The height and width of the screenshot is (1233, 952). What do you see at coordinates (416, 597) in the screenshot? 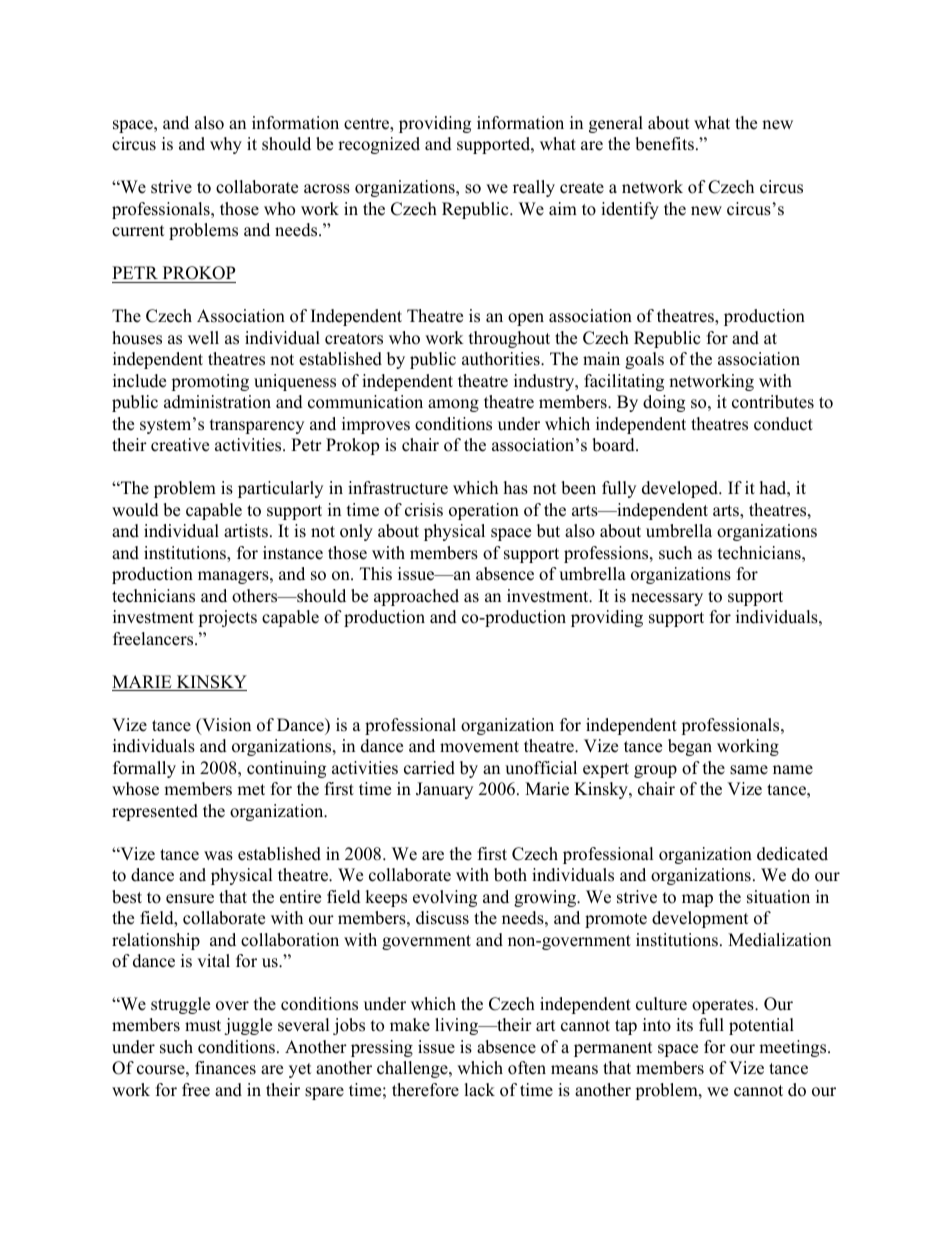
I see `approached` at bounding box center [416, 597].
